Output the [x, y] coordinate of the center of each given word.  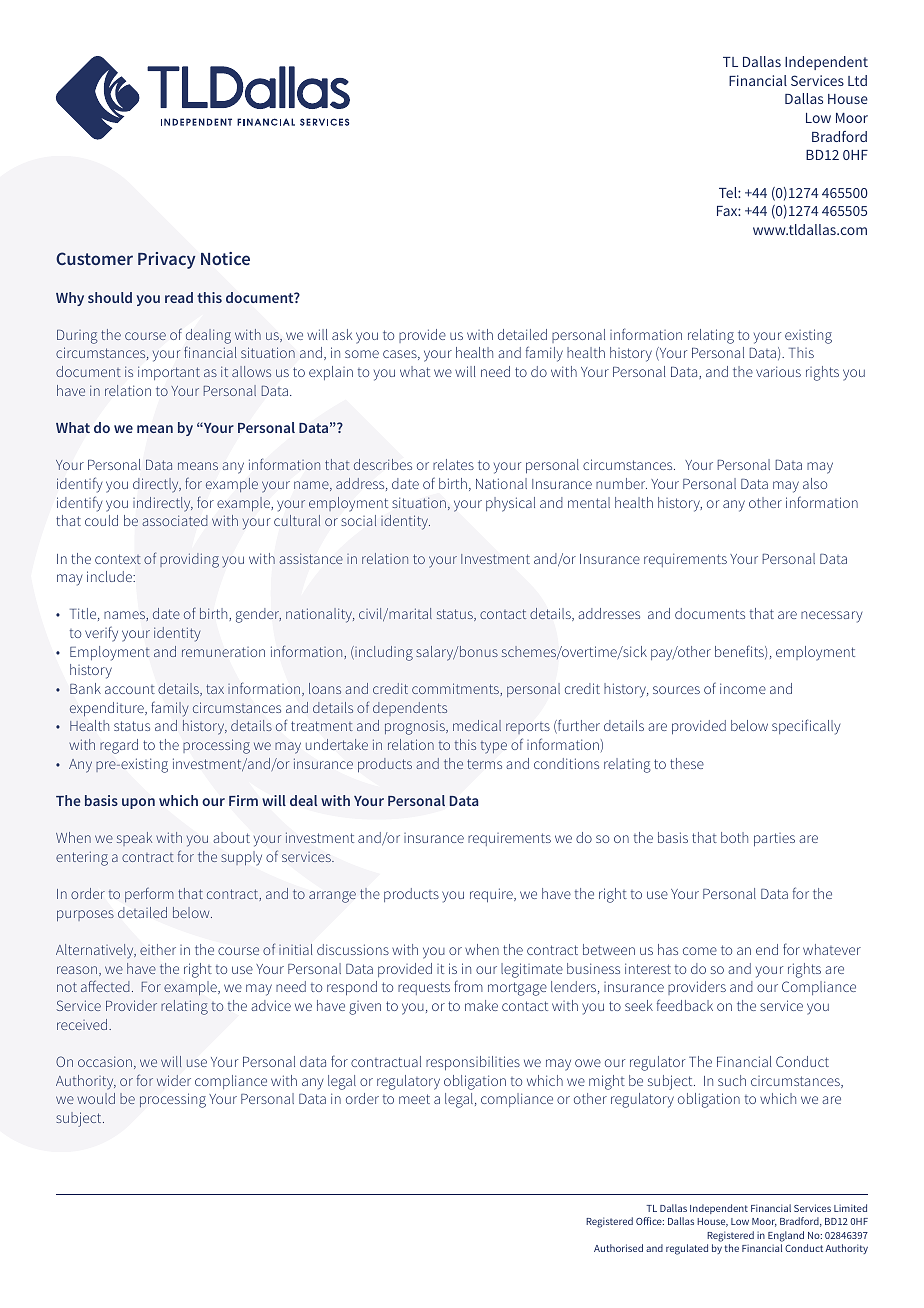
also [815, 483]
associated [175, 520]
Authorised [618, 1248]
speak [134, 839]
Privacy [166, 260]
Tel [729, 192]
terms [484, 764]
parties [774, 840]
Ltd [857, 80]
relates [453, 464]
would [96, 1098]
